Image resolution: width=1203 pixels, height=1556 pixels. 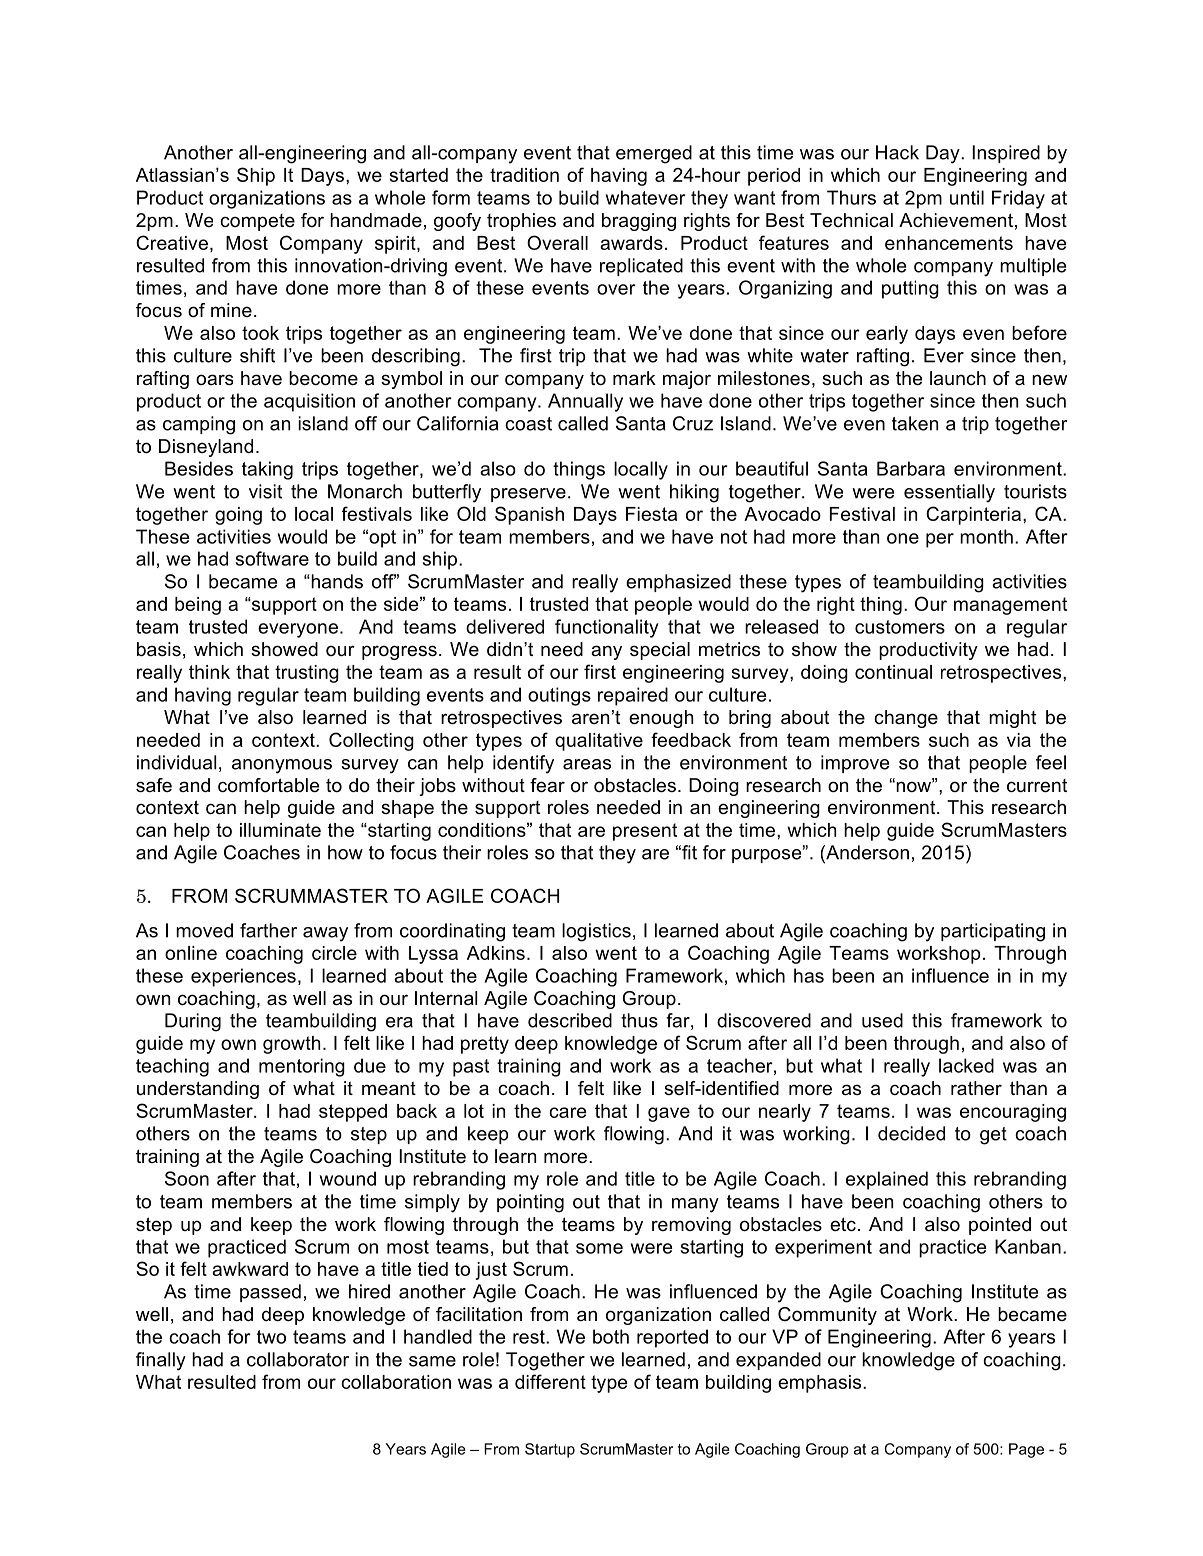 I want to click on until, so click(x=967, y=197).
